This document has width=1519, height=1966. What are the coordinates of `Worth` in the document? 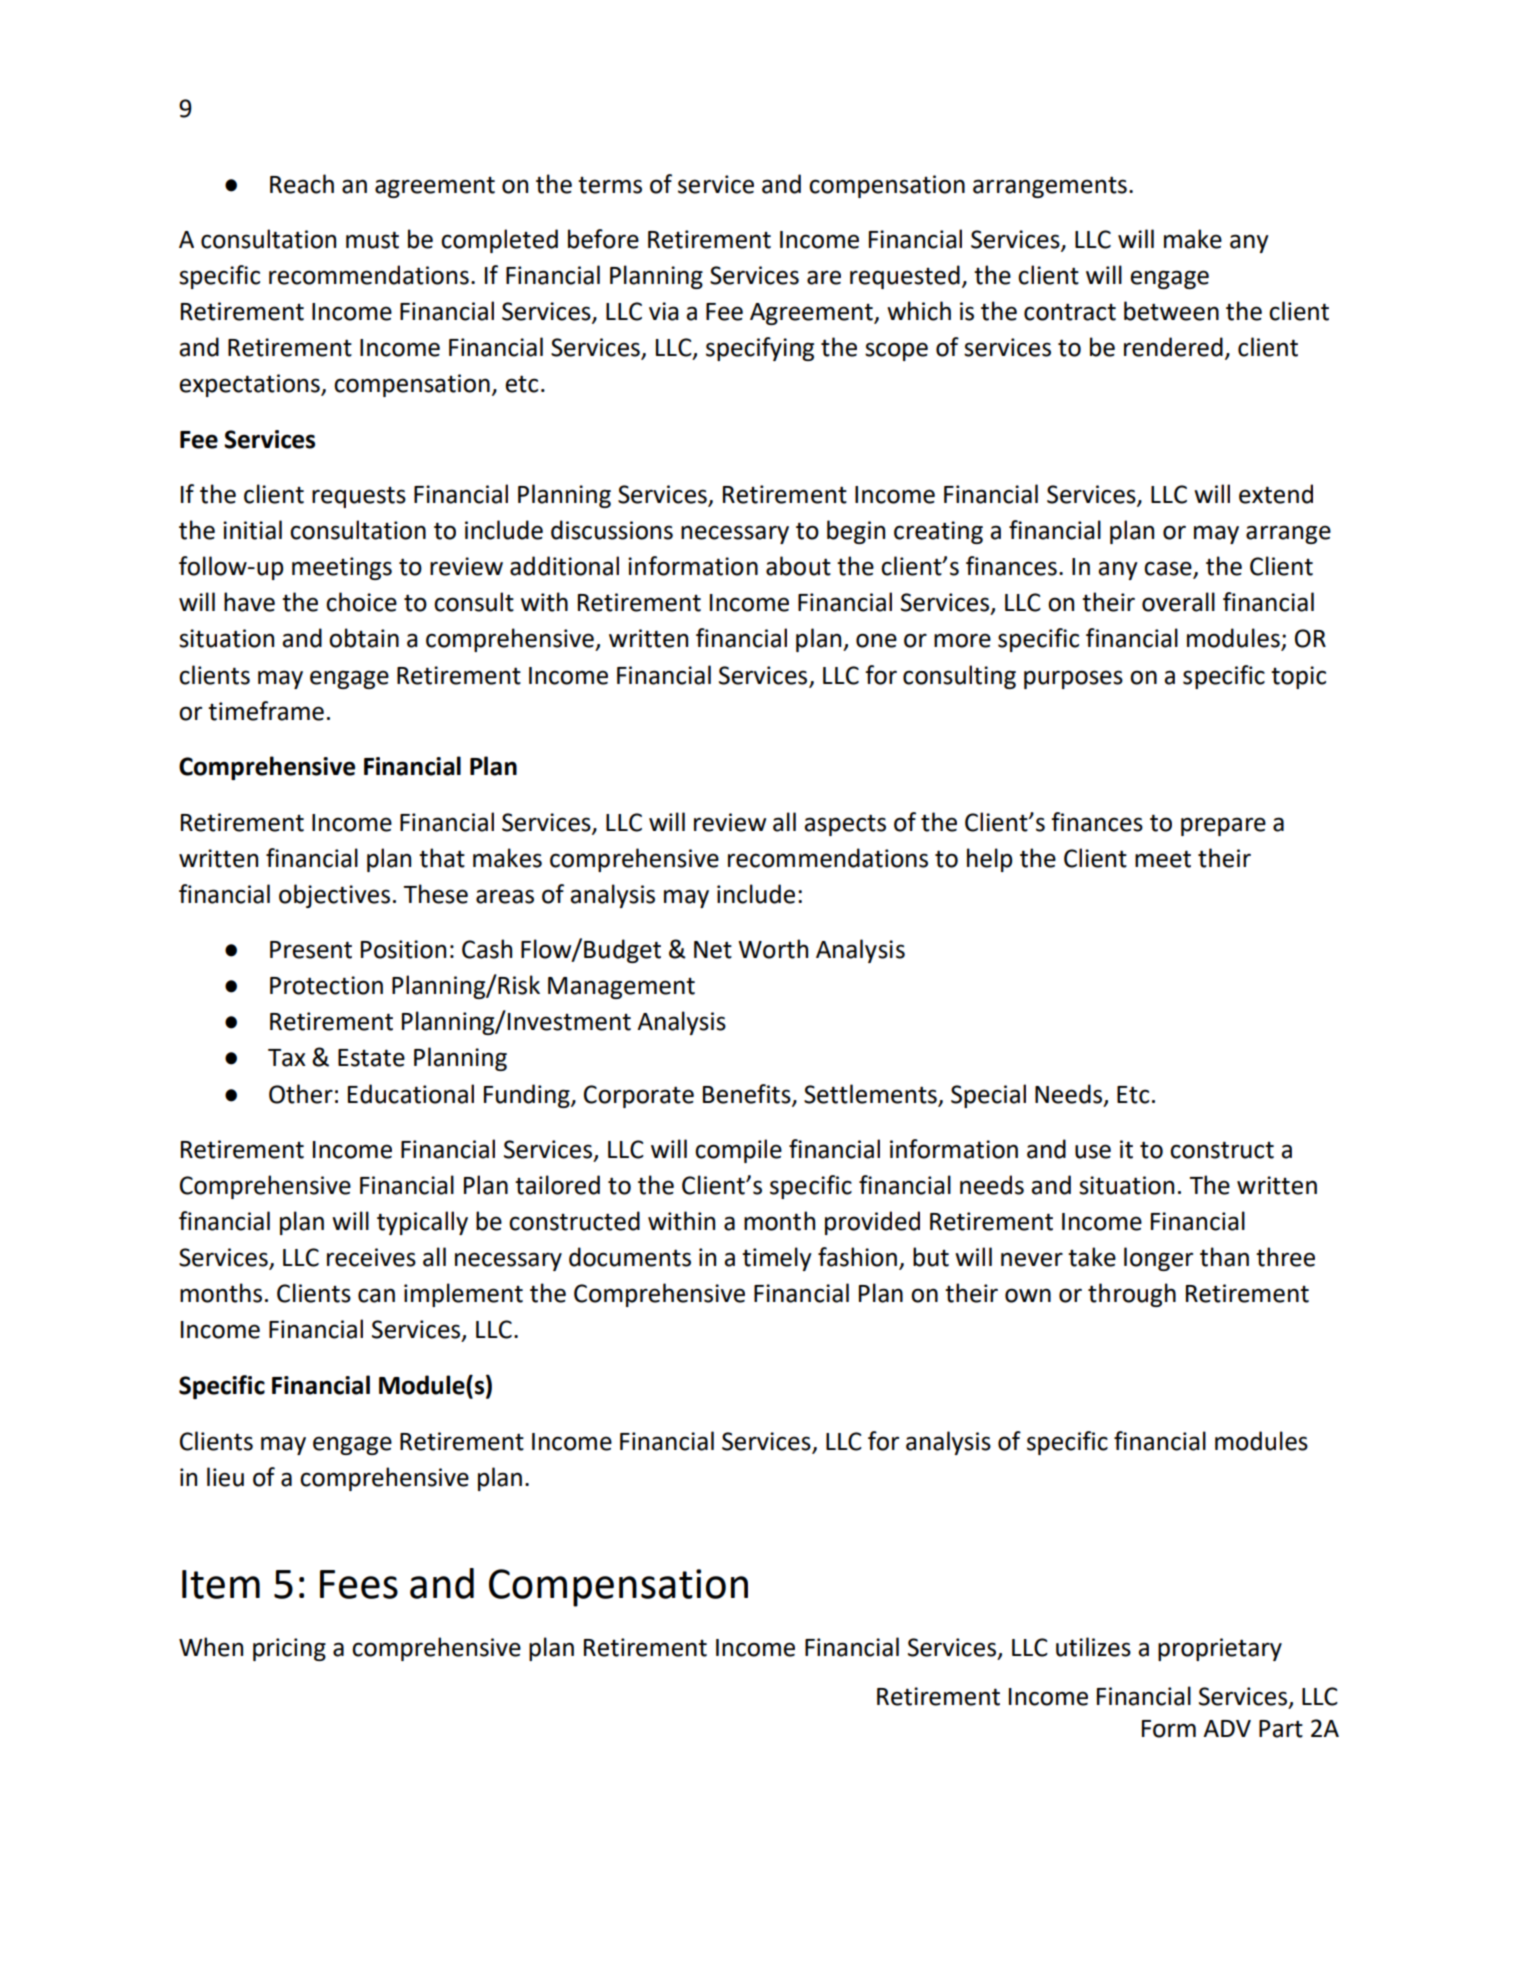 It's located at (773, 949).
